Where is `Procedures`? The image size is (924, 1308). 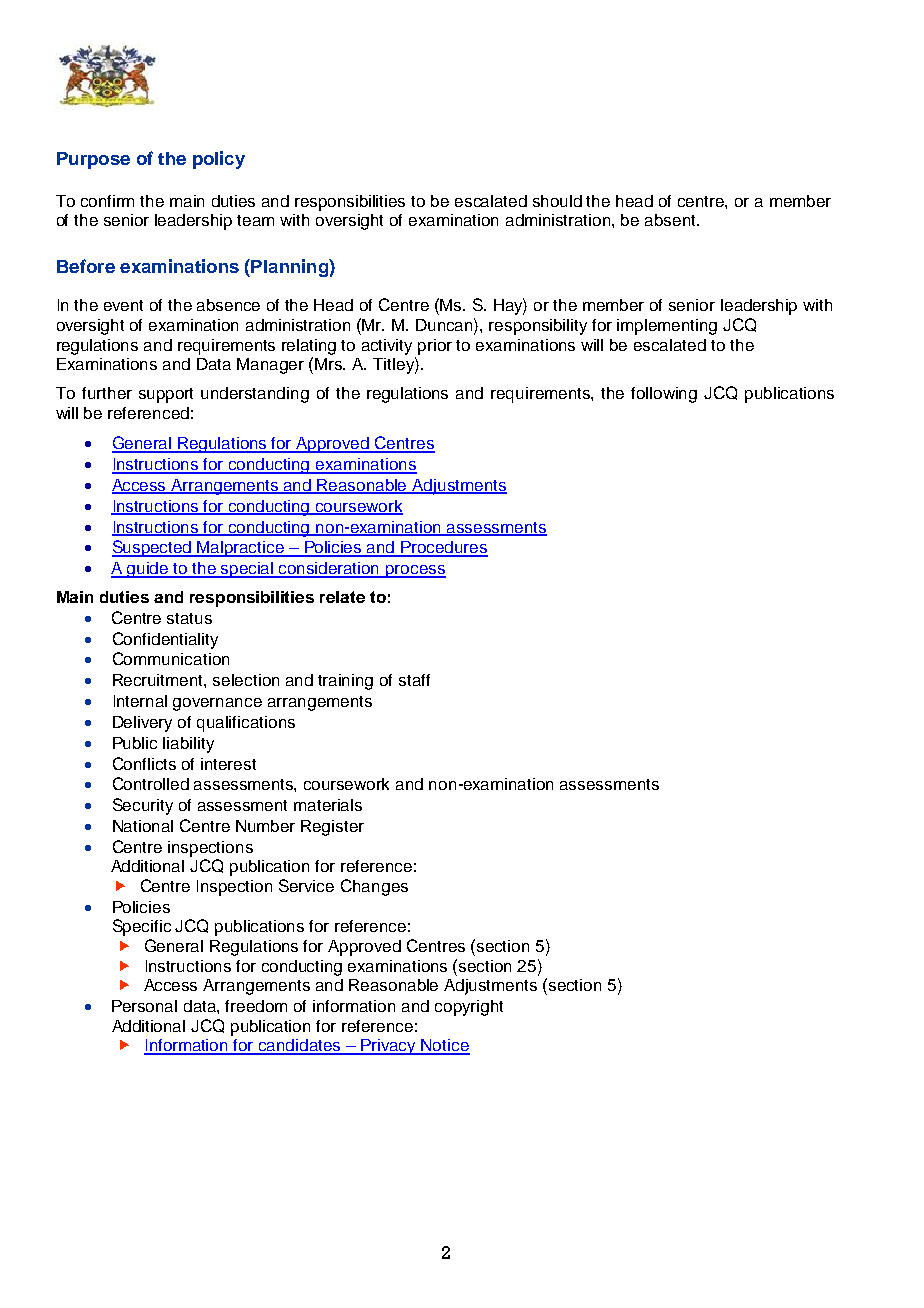 Procedures is located at coordinates (443, 548).
